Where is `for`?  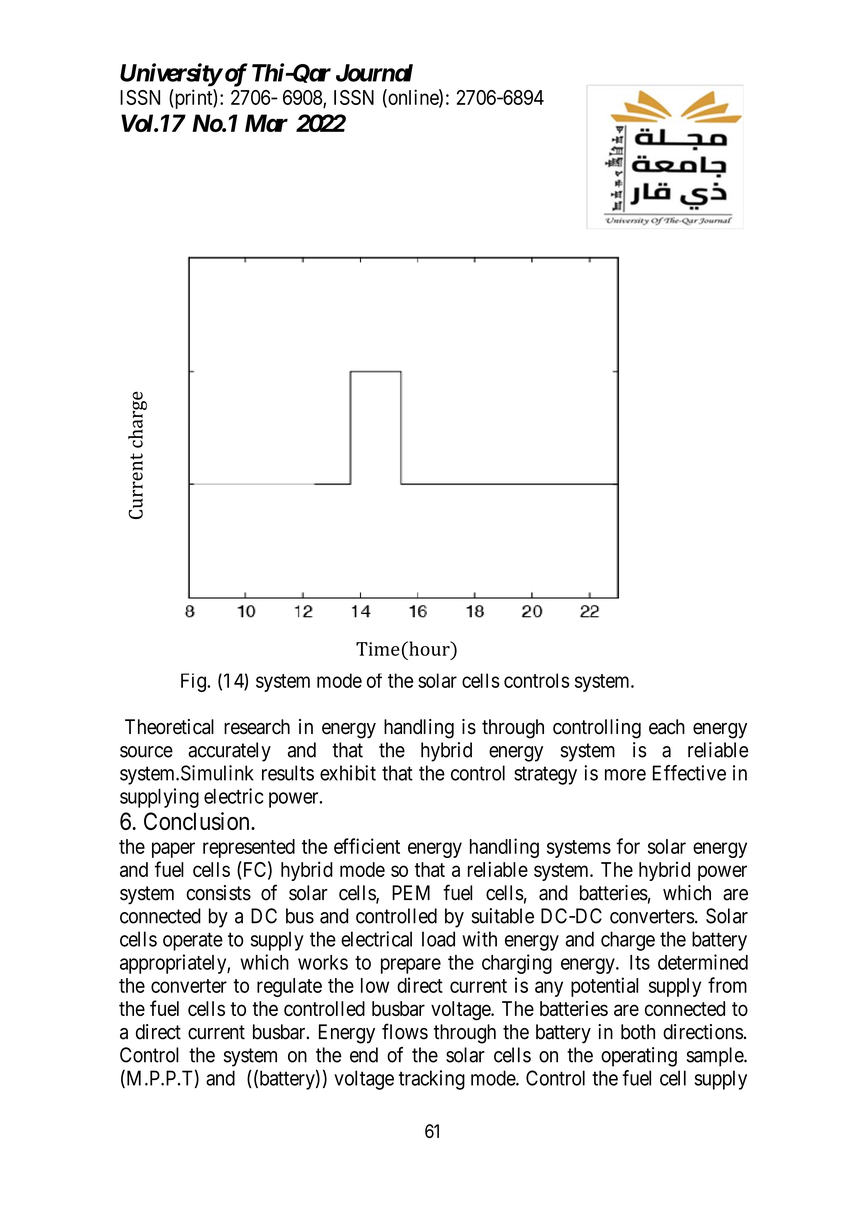 for is located at coordinates (628, 846).
